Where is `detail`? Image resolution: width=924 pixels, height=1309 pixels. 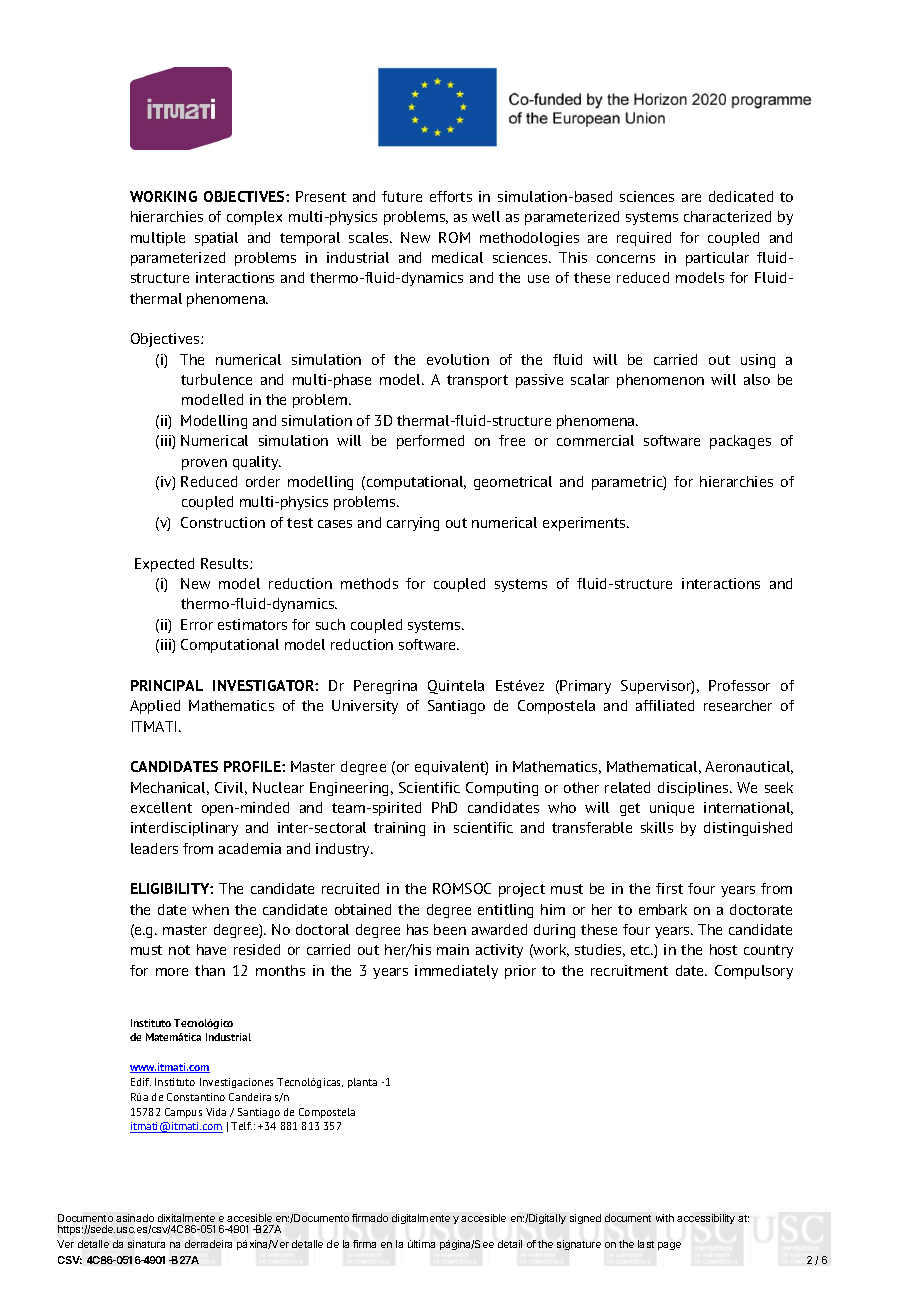 detail is located at coordinates (510, 1244).
